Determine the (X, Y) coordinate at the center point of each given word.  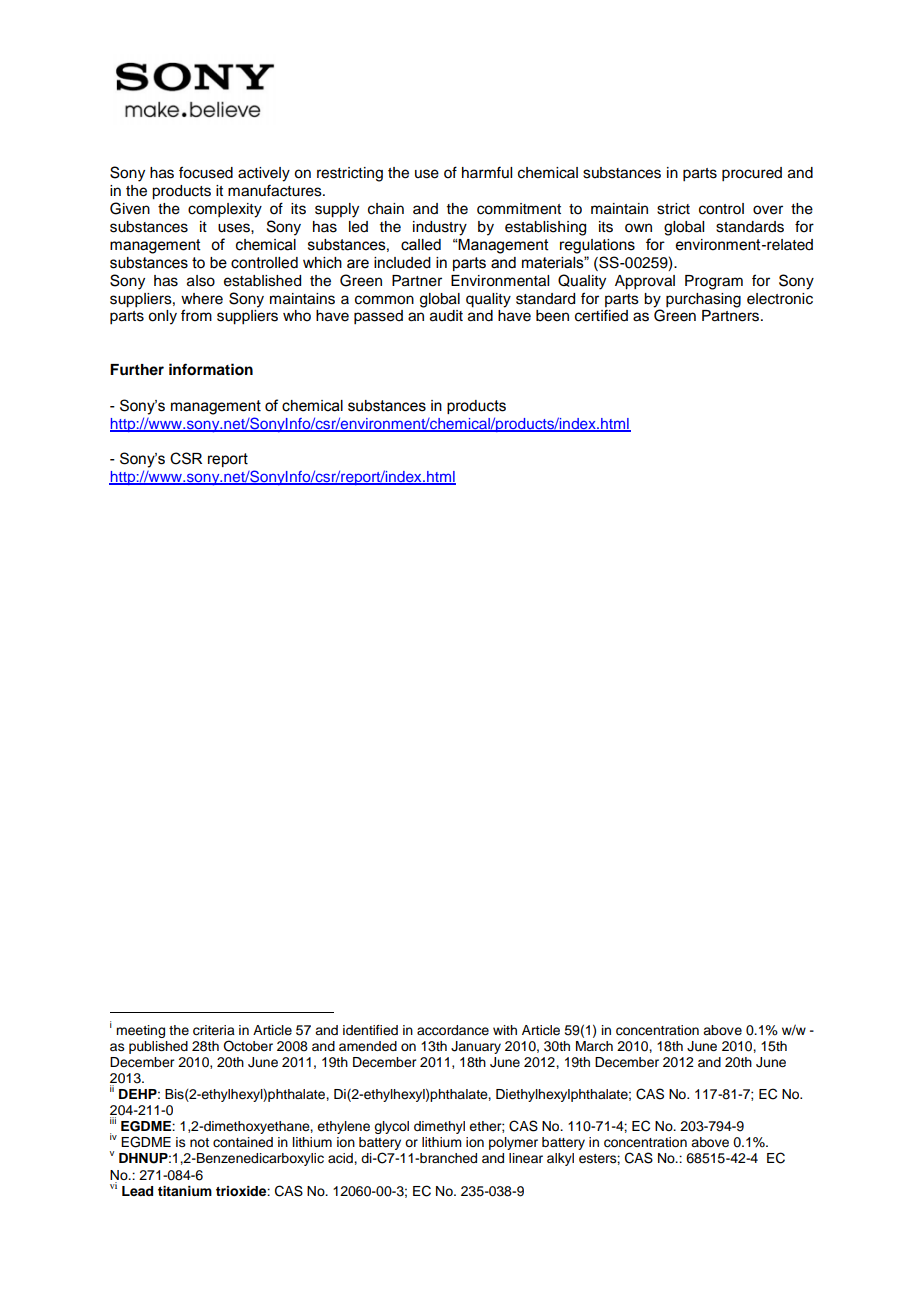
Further (137, 370)
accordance (453, 1030)
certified (601, 315)
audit (446, 316)
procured (752, 174)
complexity (225, 210)
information (211, 369)
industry (440, 228)
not (199, 1142)
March (594, 1046)
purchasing (703, 300)
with (505, 1030)
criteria (214, 1030)
